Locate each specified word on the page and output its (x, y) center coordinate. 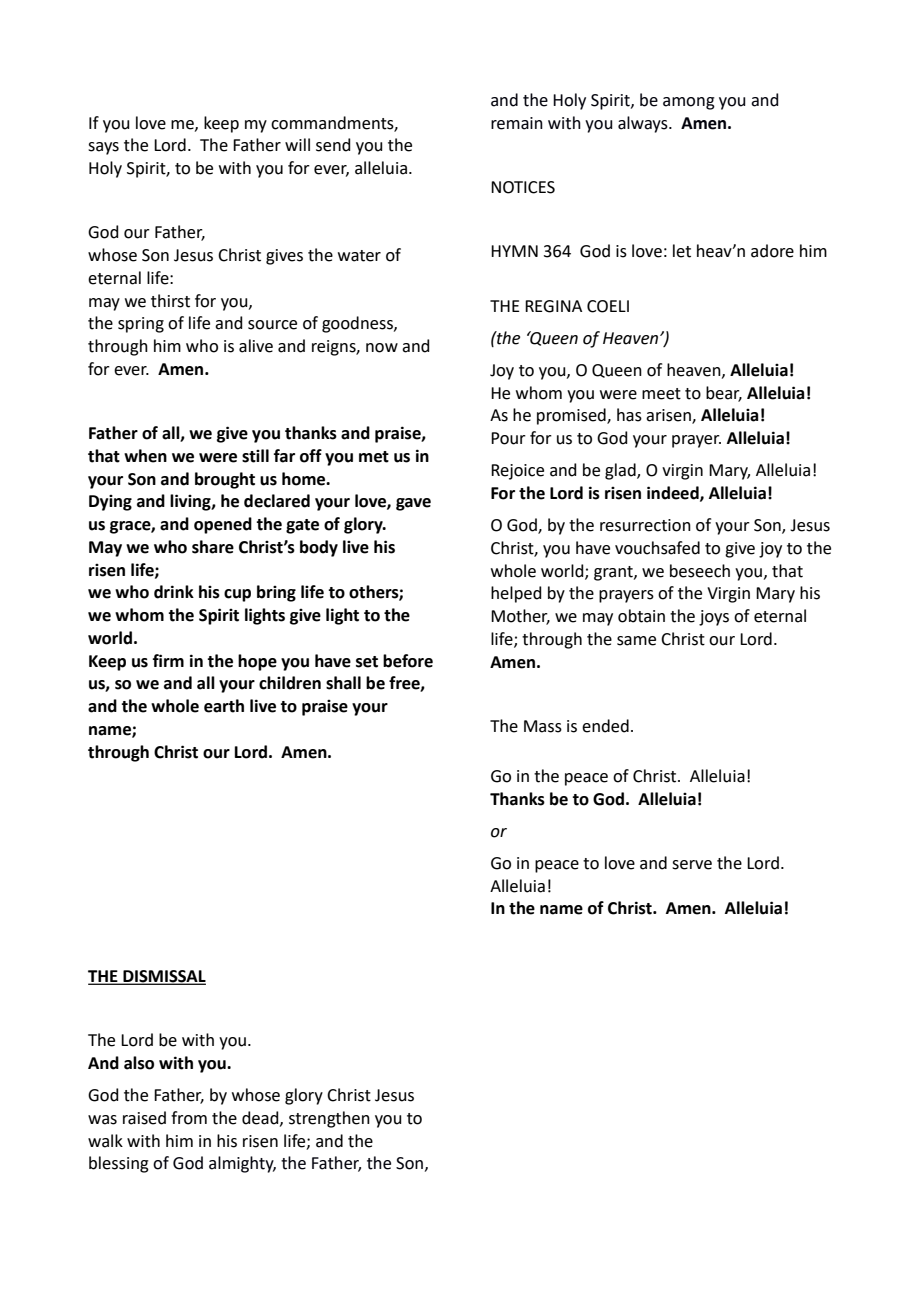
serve (692, 865)
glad (621, 471)
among (689, 103)
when (145, 456)
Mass (543, 726)
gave (413, 504)
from (189, 1118)
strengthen (329, 1119)
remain (517, 123)
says (103, 148)
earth (224, 706)
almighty (242, 1164)
